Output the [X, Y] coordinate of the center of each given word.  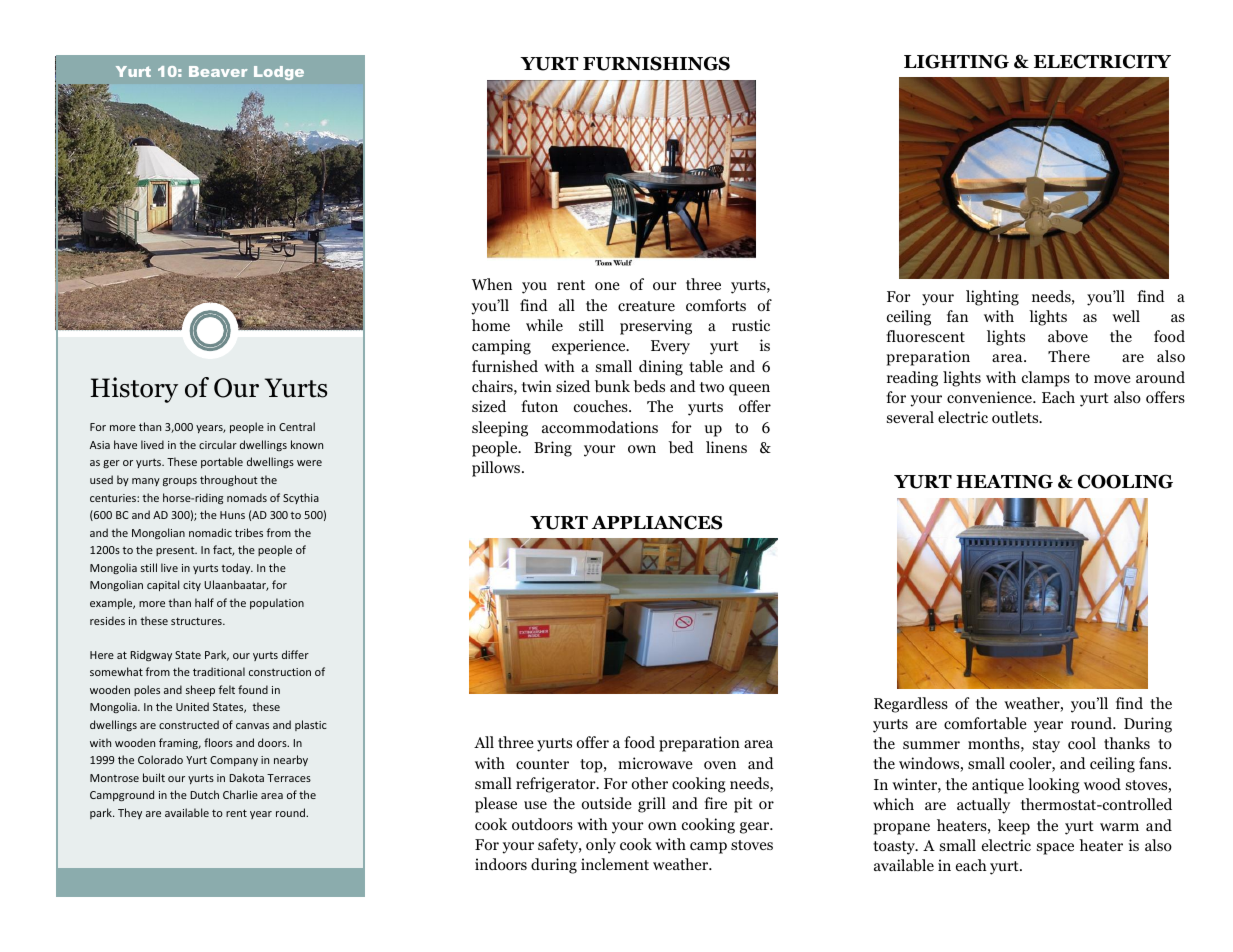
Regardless [911, 705]
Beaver [218, 71]
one [607, 286]
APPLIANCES [657, 522]
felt [227, 689]
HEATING [1004, 481]
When [492, 284]
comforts [716, 305]
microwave [655, 763]
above [1068, 336]
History [134, 390]
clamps [1046, 379]
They [130, 813]
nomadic [210, 532]
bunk [612, 386]
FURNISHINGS [656, 63]
